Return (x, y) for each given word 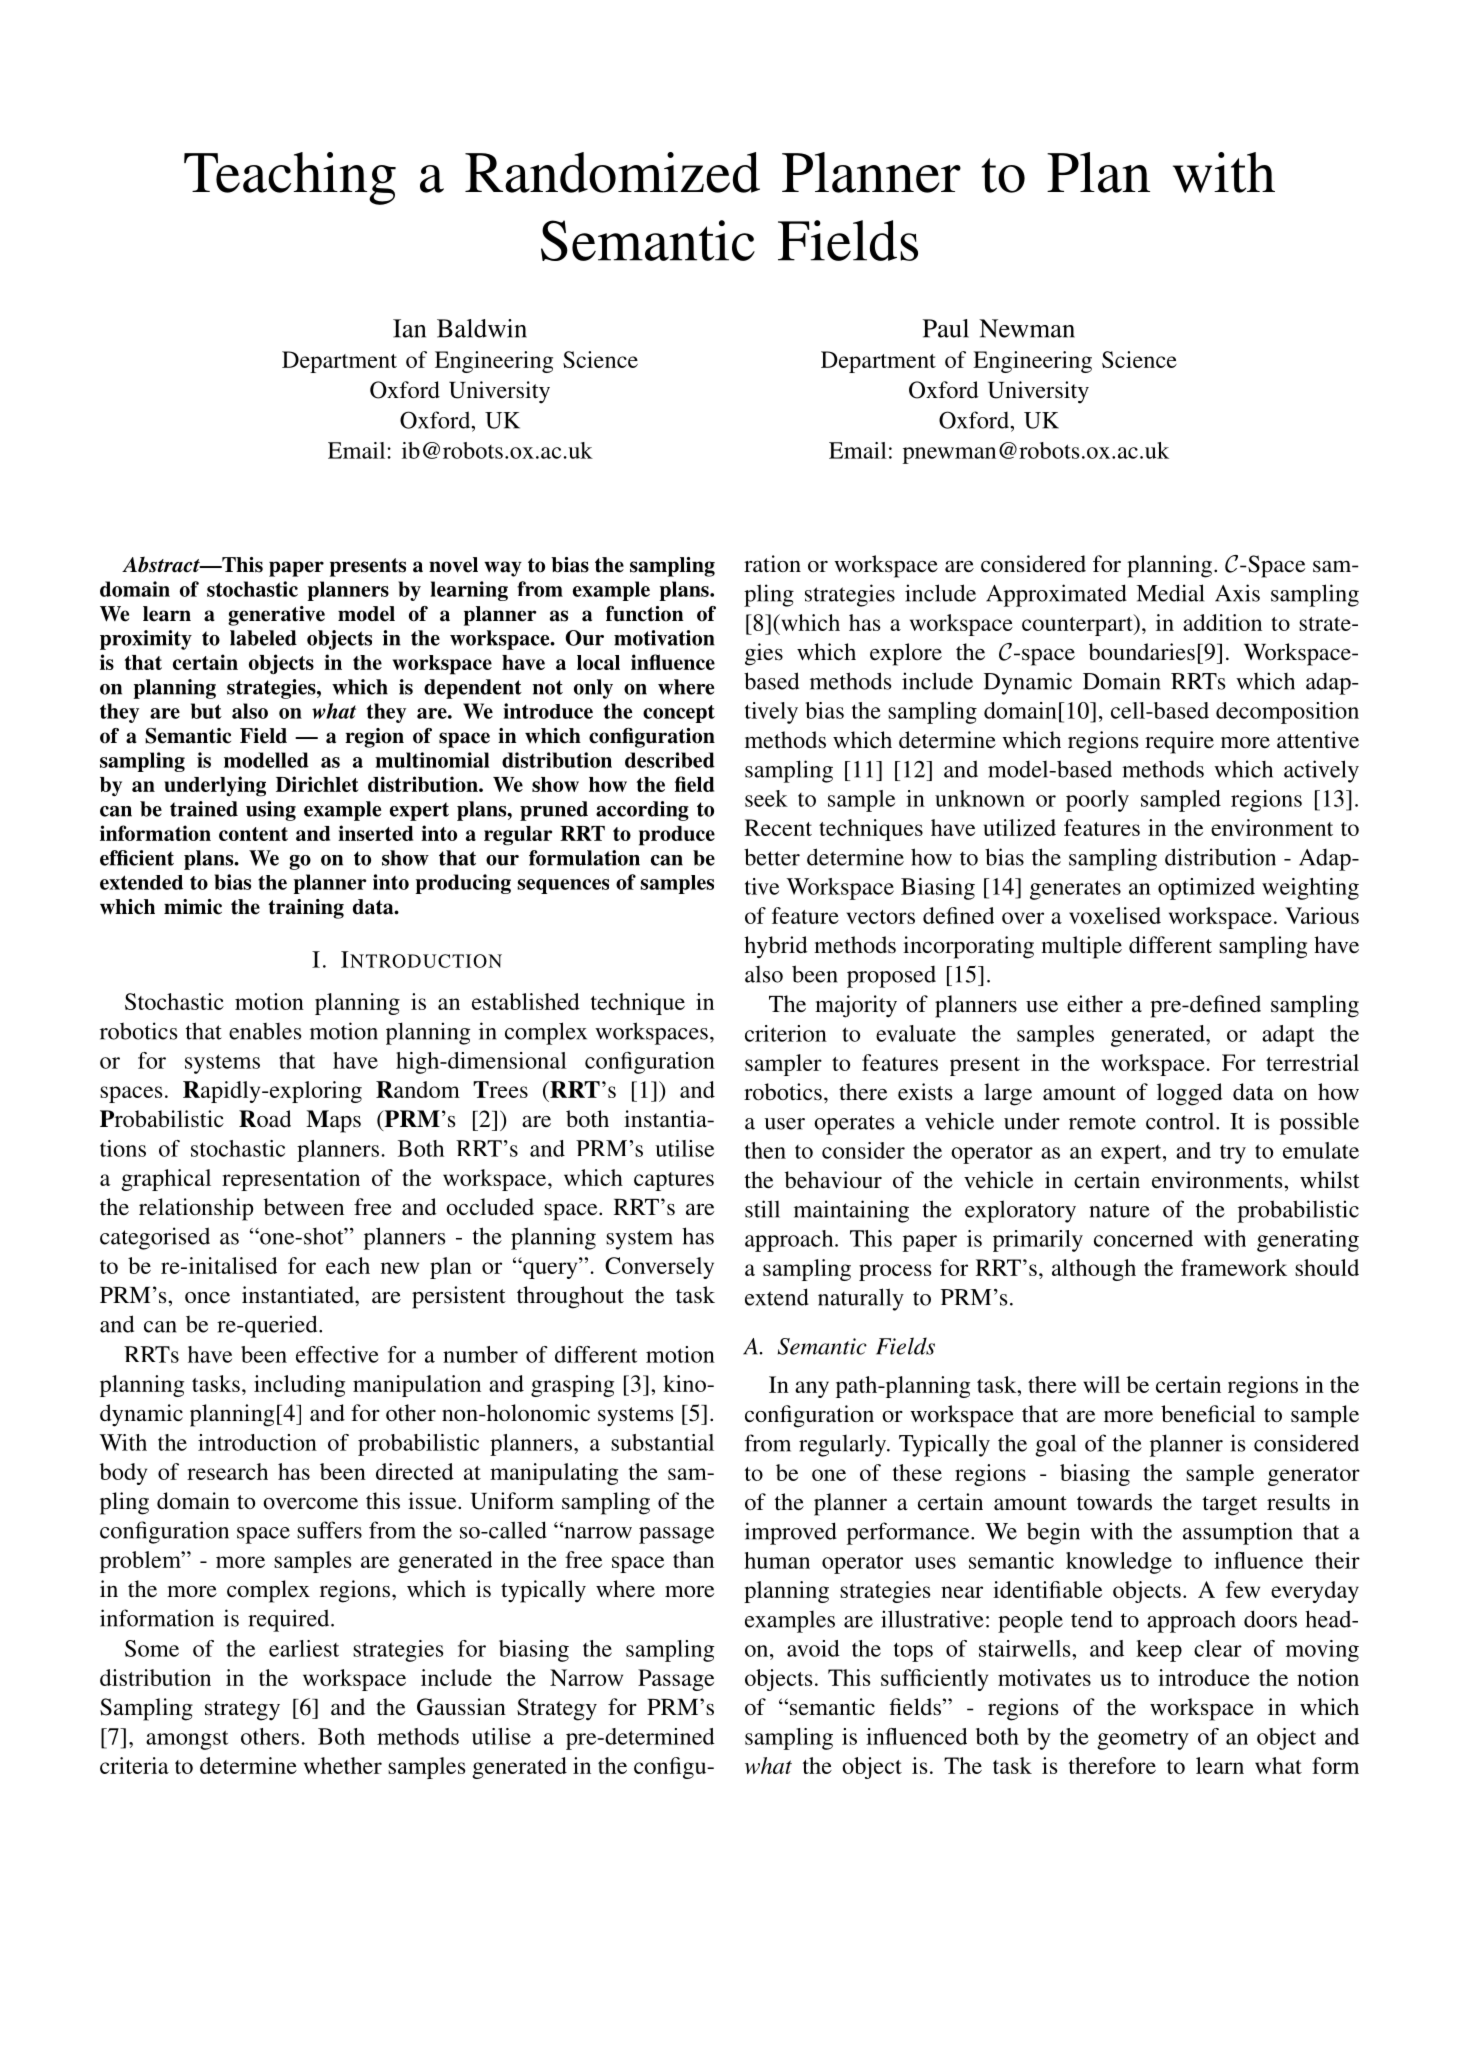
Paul (946, 328)
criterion (786, 1033)
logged (1190, 1094)
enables (265, 1031)
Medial (1170, 593)
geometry (1143, 1740)
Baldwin (482, 328)
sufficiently (934, 1680)
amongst (187, 1740)
